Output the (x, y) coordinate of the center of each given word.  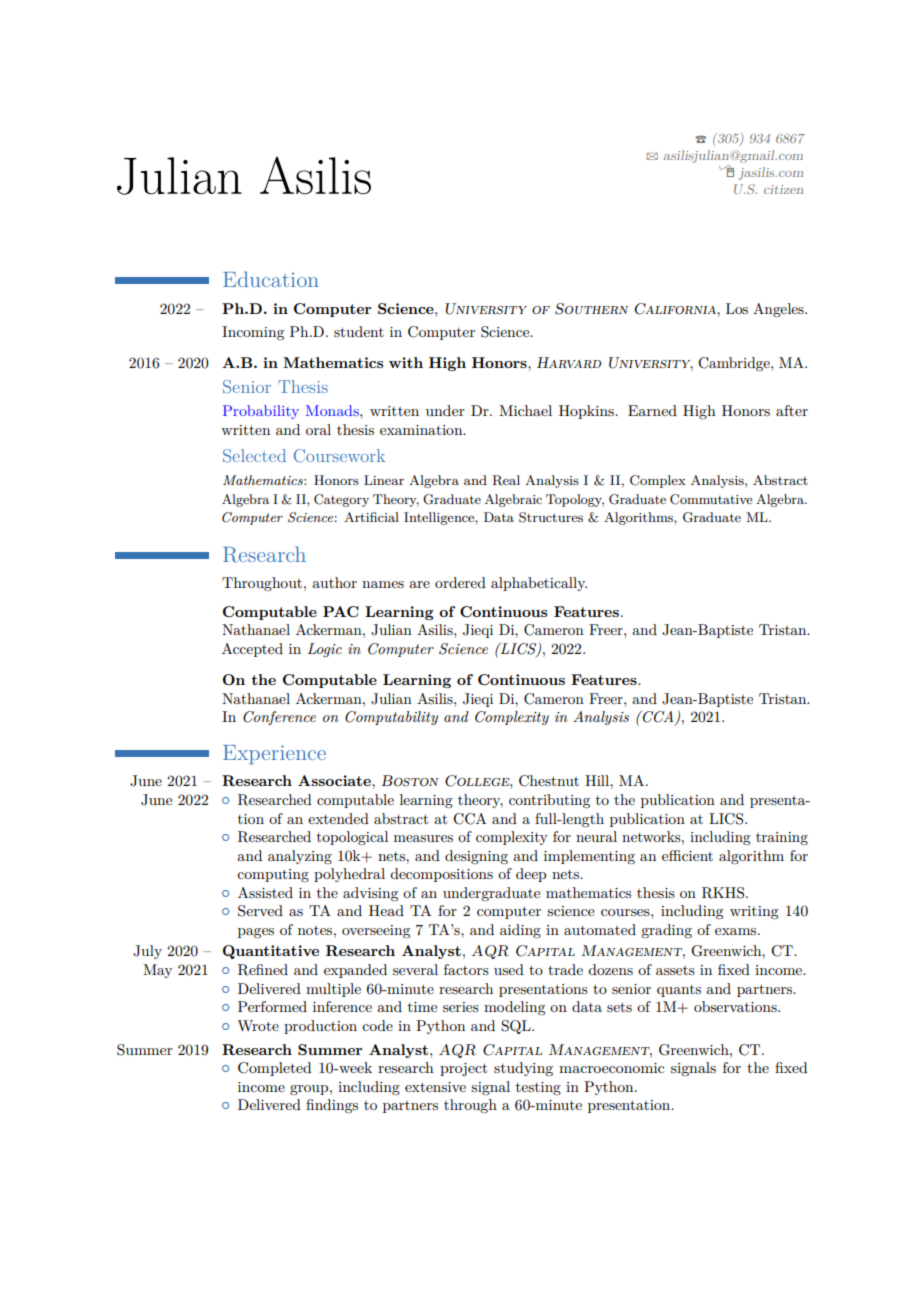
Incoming (253, 333)
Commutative (711, 499)
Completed (274, 1069)
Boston (410, 781)
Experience (274, 754)
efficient (687, 855)
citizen (783, 189)
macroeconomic (611, 1068)
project (464, 1069)
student (359, 331)
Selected (254, 456)
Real (506, 480)
